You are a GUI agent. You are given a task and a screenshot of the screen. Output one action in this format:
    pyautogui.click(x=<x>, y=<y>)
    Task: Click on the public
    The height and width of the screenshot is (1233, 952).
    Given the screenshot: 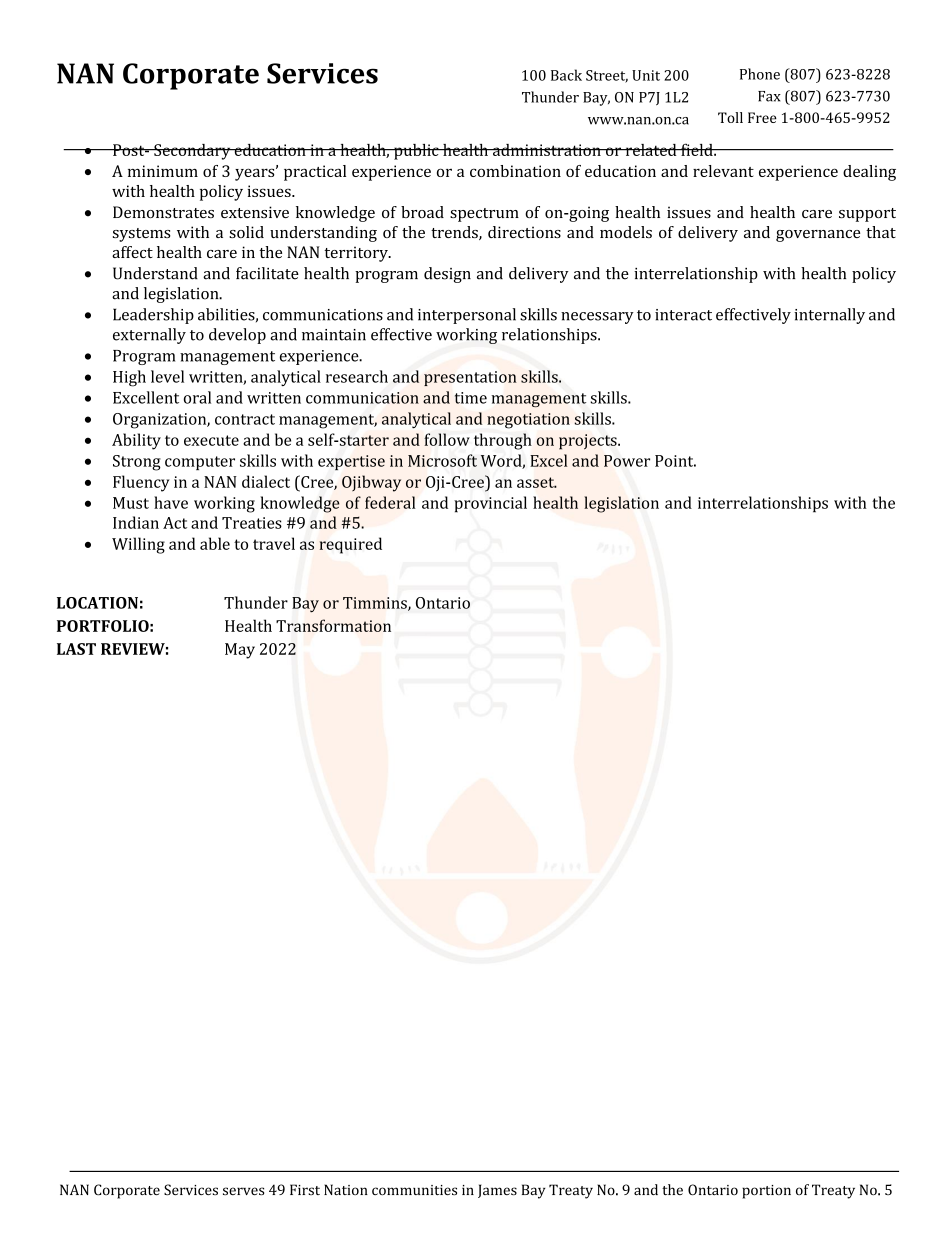 What is the action you would take?
    pyautogui.click(x=416, y=152)
